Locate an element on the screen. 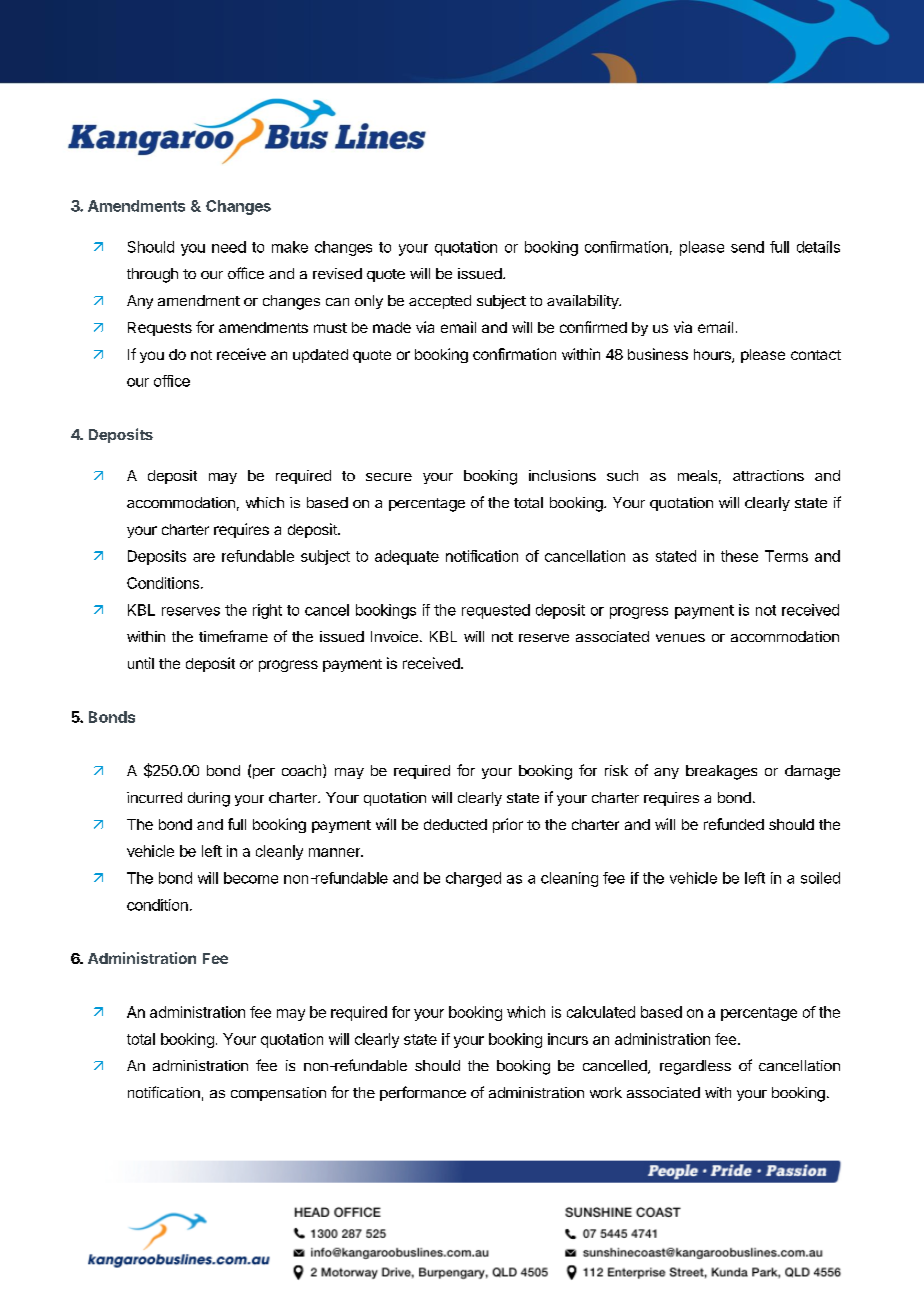 Image resolution: width=924 pixels, height=1309 pixels. send is located at coordinates (747, 247).
